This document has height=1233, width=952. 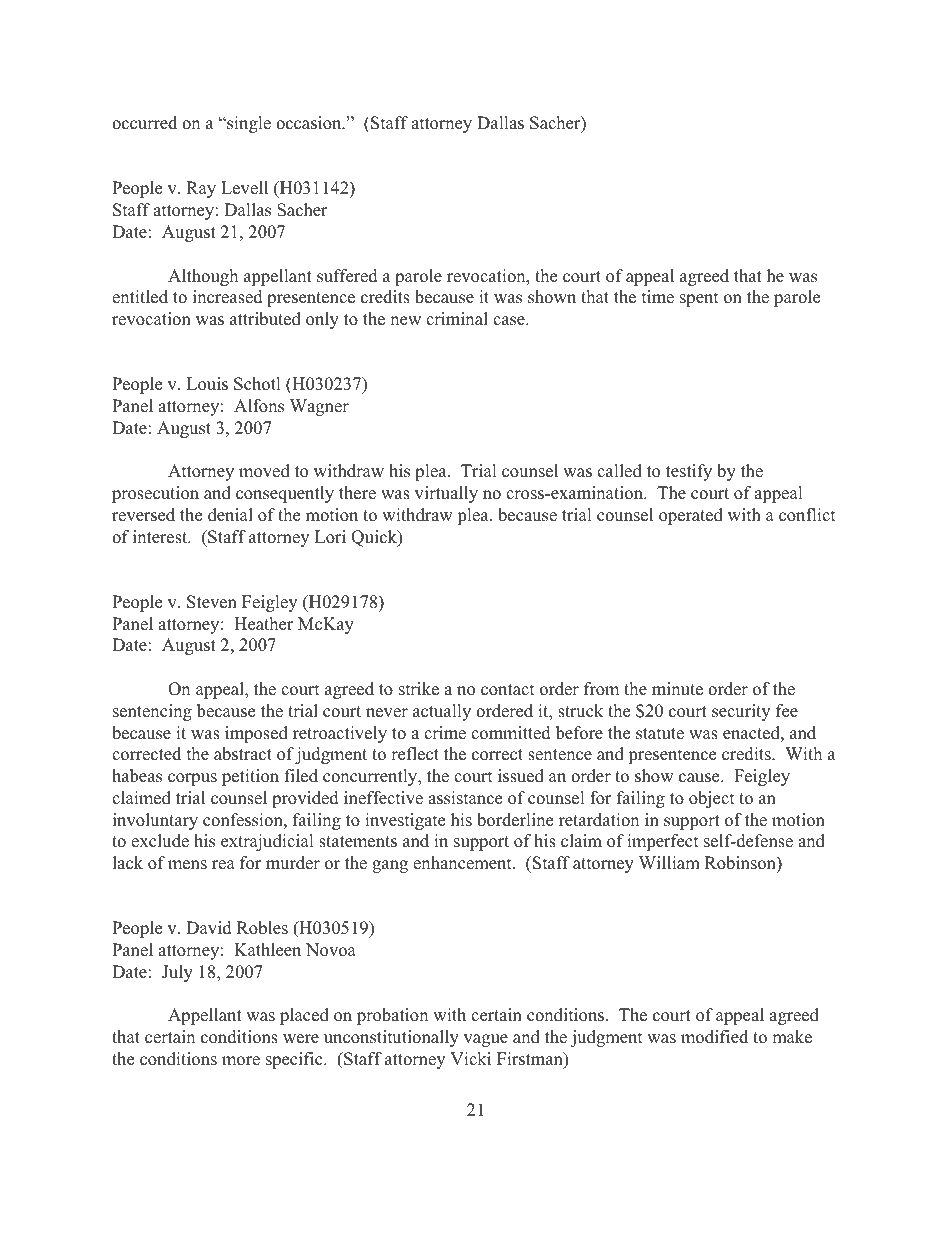 What do you see at coordinates (347, 276) in the document?
I see `suffered` at bounding box center [347, 276].
